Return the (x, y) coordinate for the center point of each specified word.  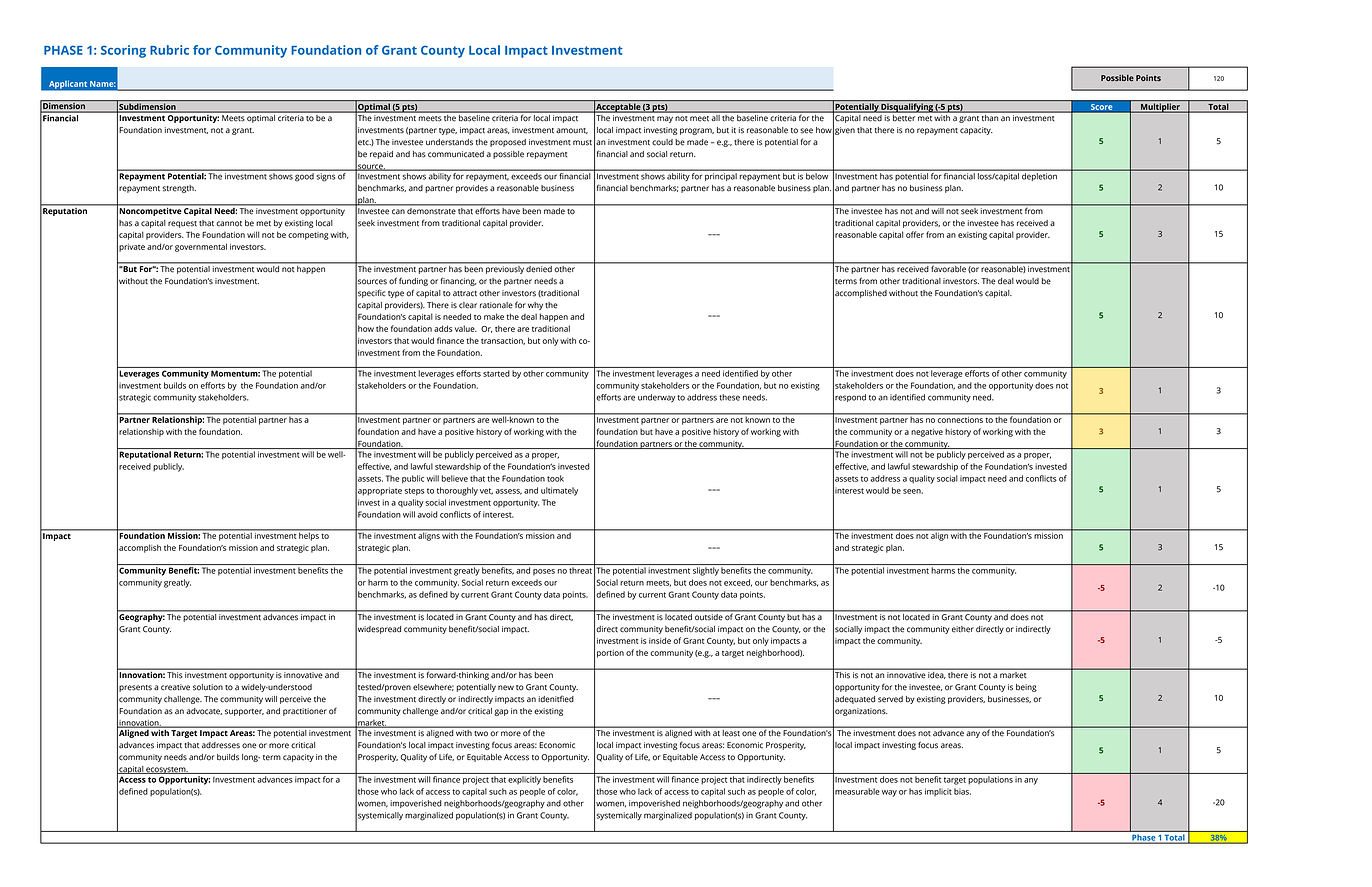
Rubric (169, 50)
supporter (244, 712)
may (665, 119)
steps (414, 492)
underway (656, 398)
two (481, 733)
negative (927, 433)
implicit (938, 792)
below (817, 176)
